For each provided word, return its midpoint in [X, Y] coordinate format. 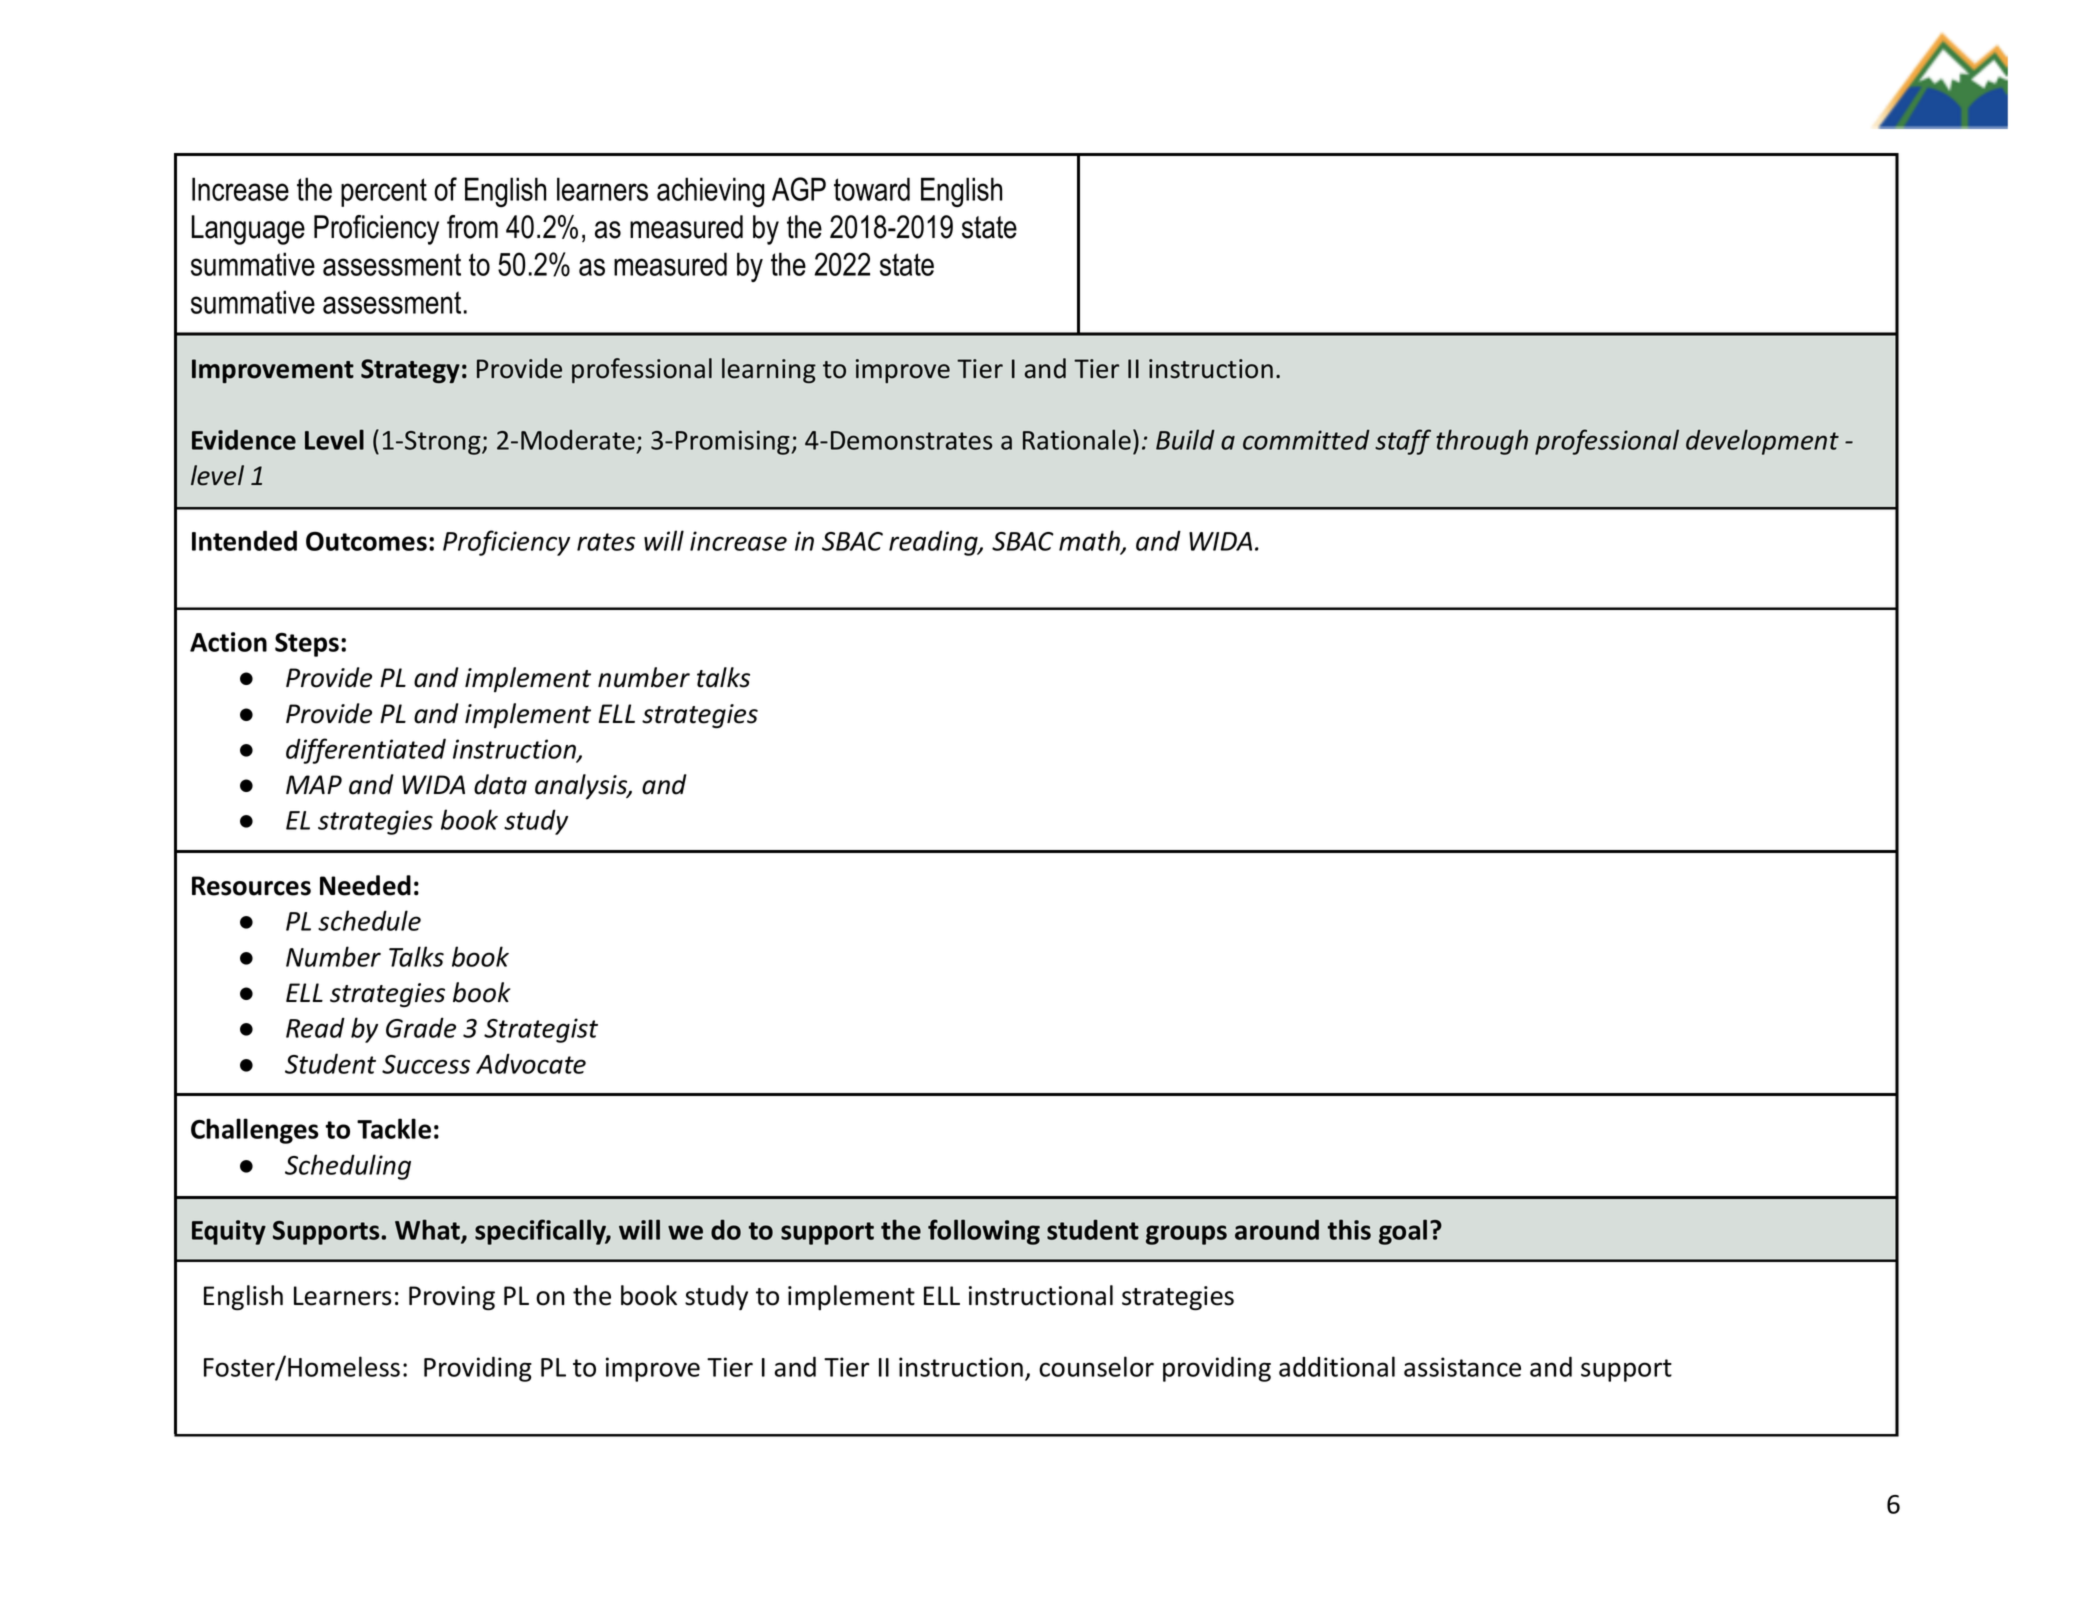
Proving [452, 1298]
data [500, 784]
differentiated [366, 751]
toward [872, 189]
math [1090, 541]
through [1482, 442]
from [472, 227]
